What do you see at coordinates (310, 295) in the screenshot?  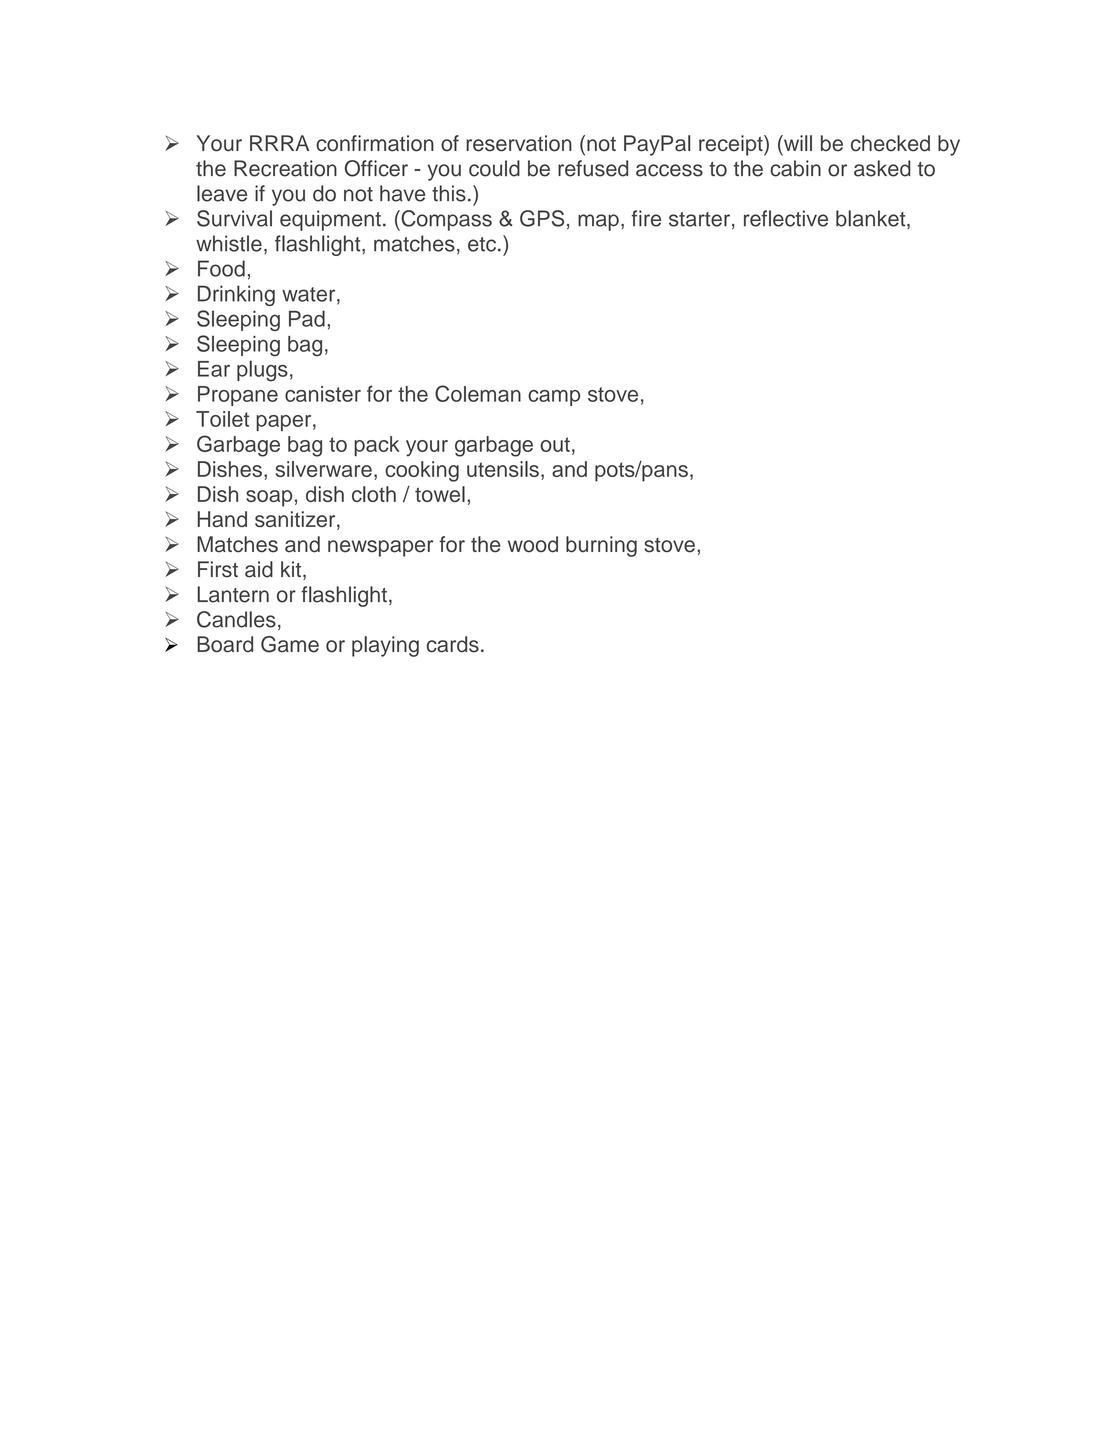 I see `water` at bounding box center [310, 295].
